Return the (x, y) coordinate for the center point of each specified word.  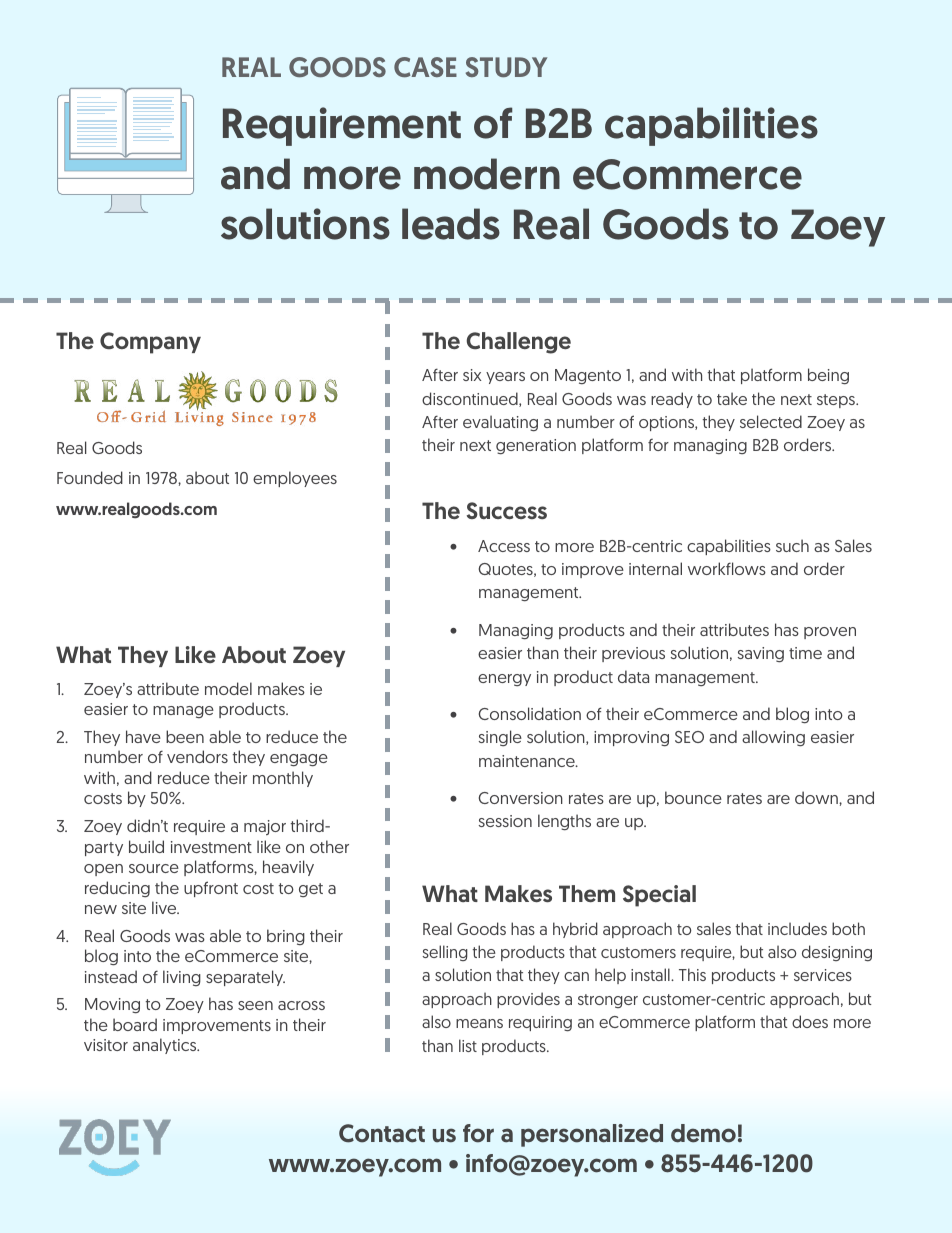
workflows (727, 568)
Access (504, 546)
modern (487, 174)
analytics (166, 1046)
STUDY (506, 67)
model (228, 688)
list (468, 1045)
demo (703, 1133)
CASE (425, 67)
